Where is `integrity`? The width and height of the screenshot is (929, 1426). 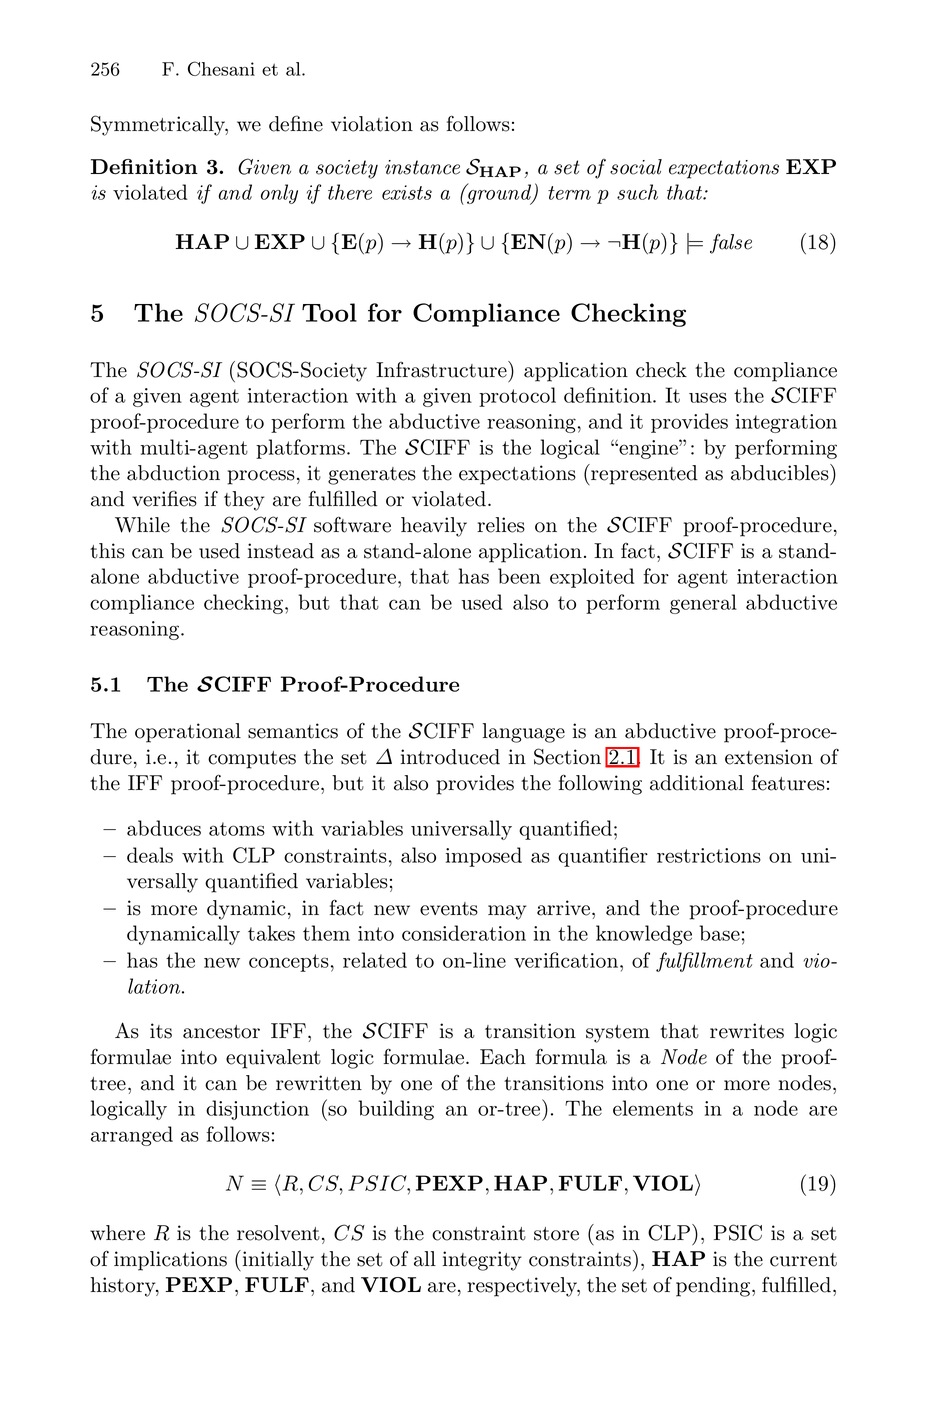
integrity is located at coordinates (482, 1261).
